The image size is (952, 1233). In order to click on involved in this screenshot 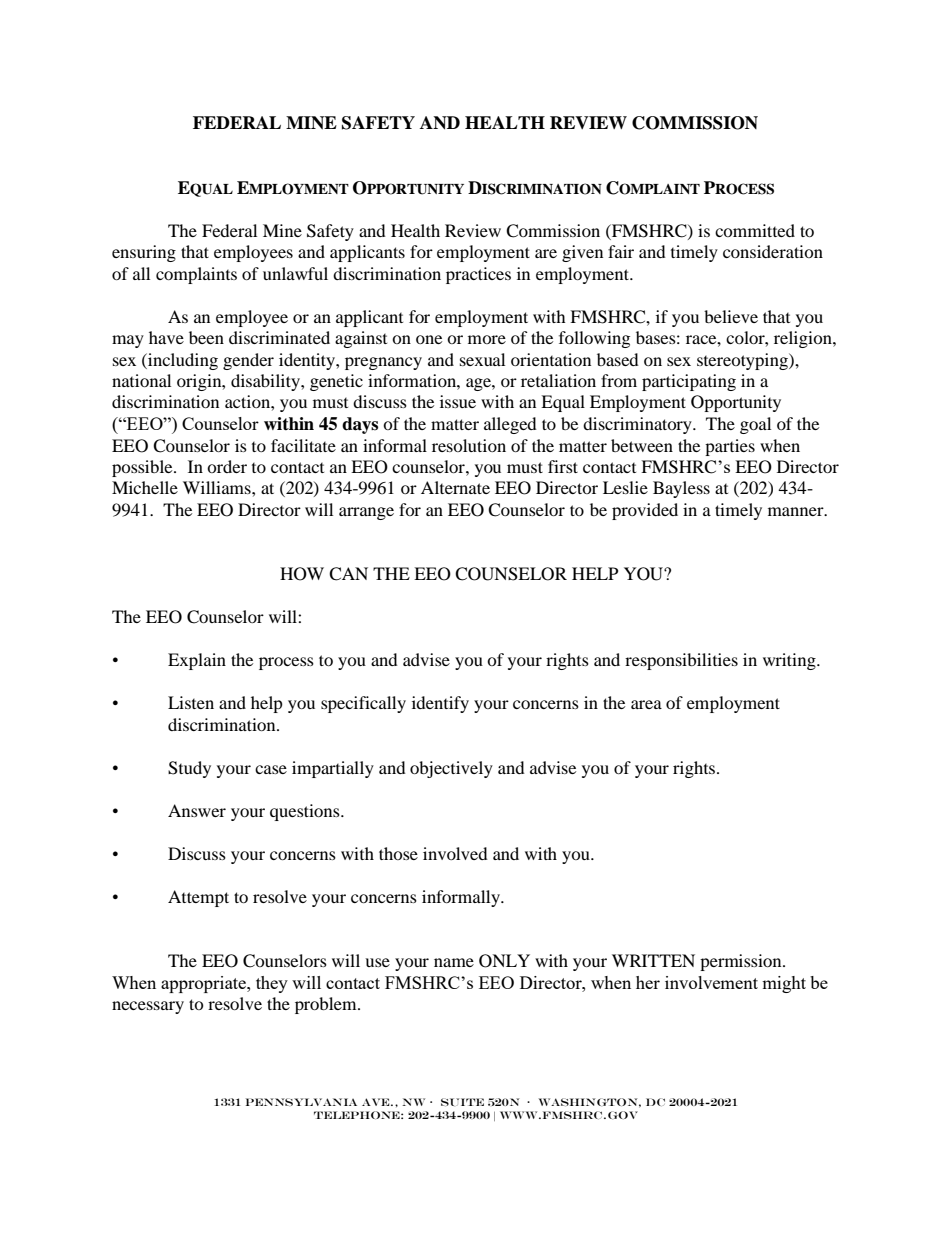, I will do `click(455, 853)`.
